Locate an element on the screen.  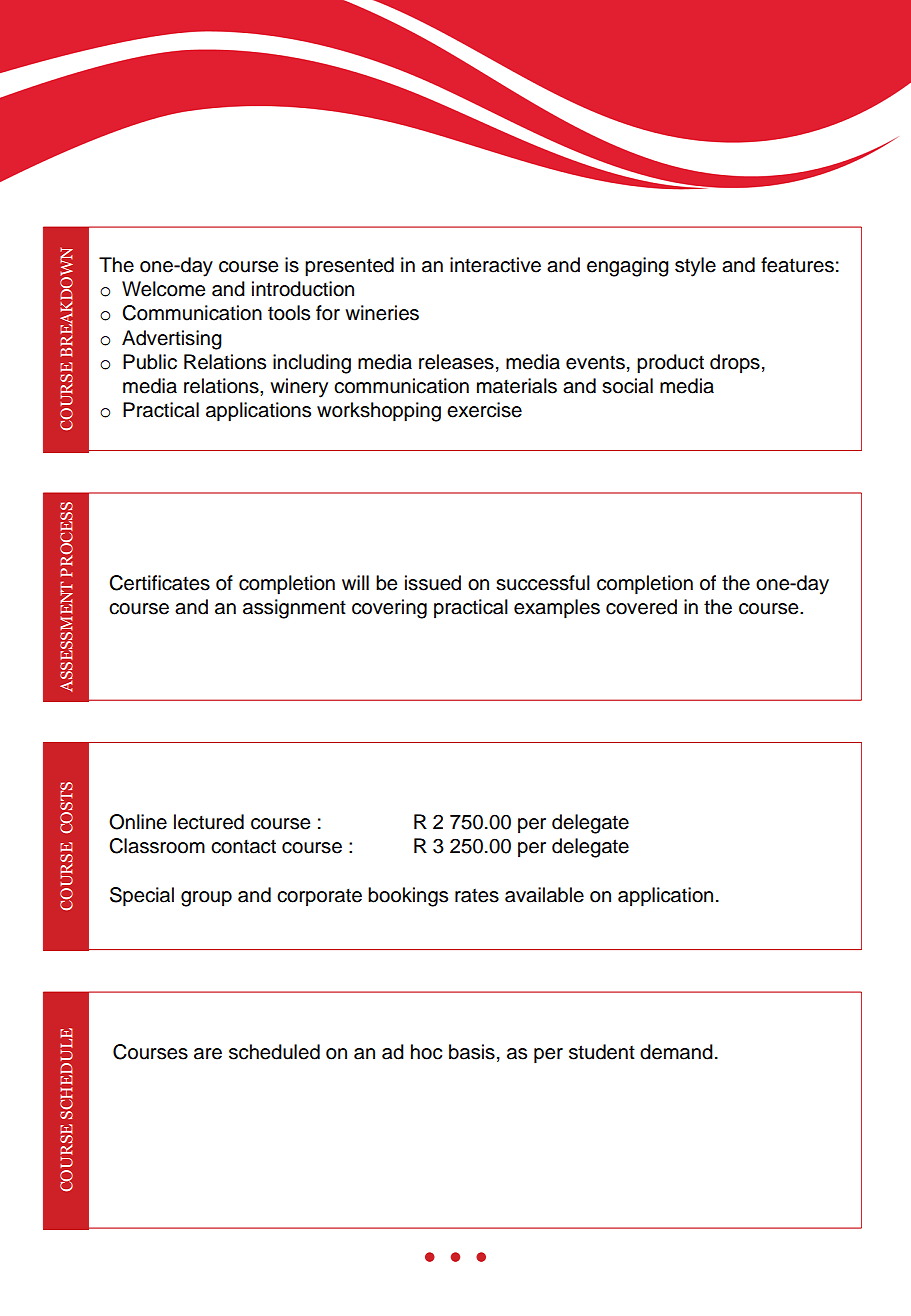
covered is located at coordinates (641, 607).
